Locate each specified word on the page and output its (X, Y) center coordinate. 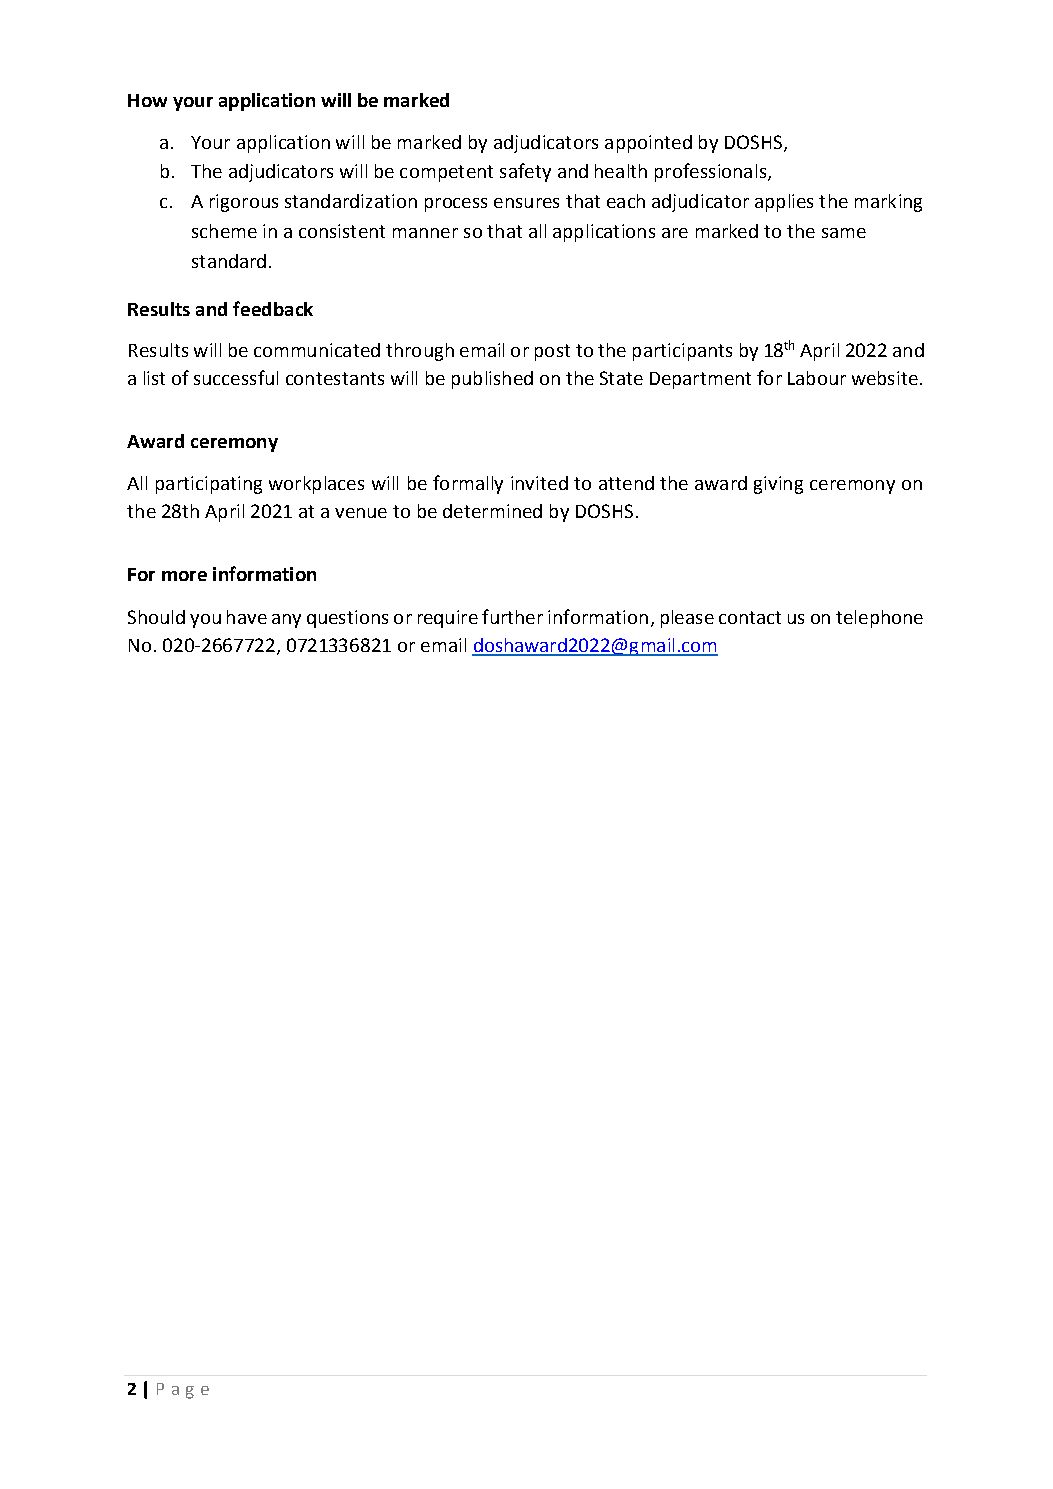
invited (539, 483)
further (512, 616)
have (247, 617)
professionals (712, 172)
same (844, 233)
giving (778, 485)
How (147, 100)
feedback (273, 308)
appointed (648, 144)
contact (750, 617)
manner (425, 233)
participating (209, 485)
